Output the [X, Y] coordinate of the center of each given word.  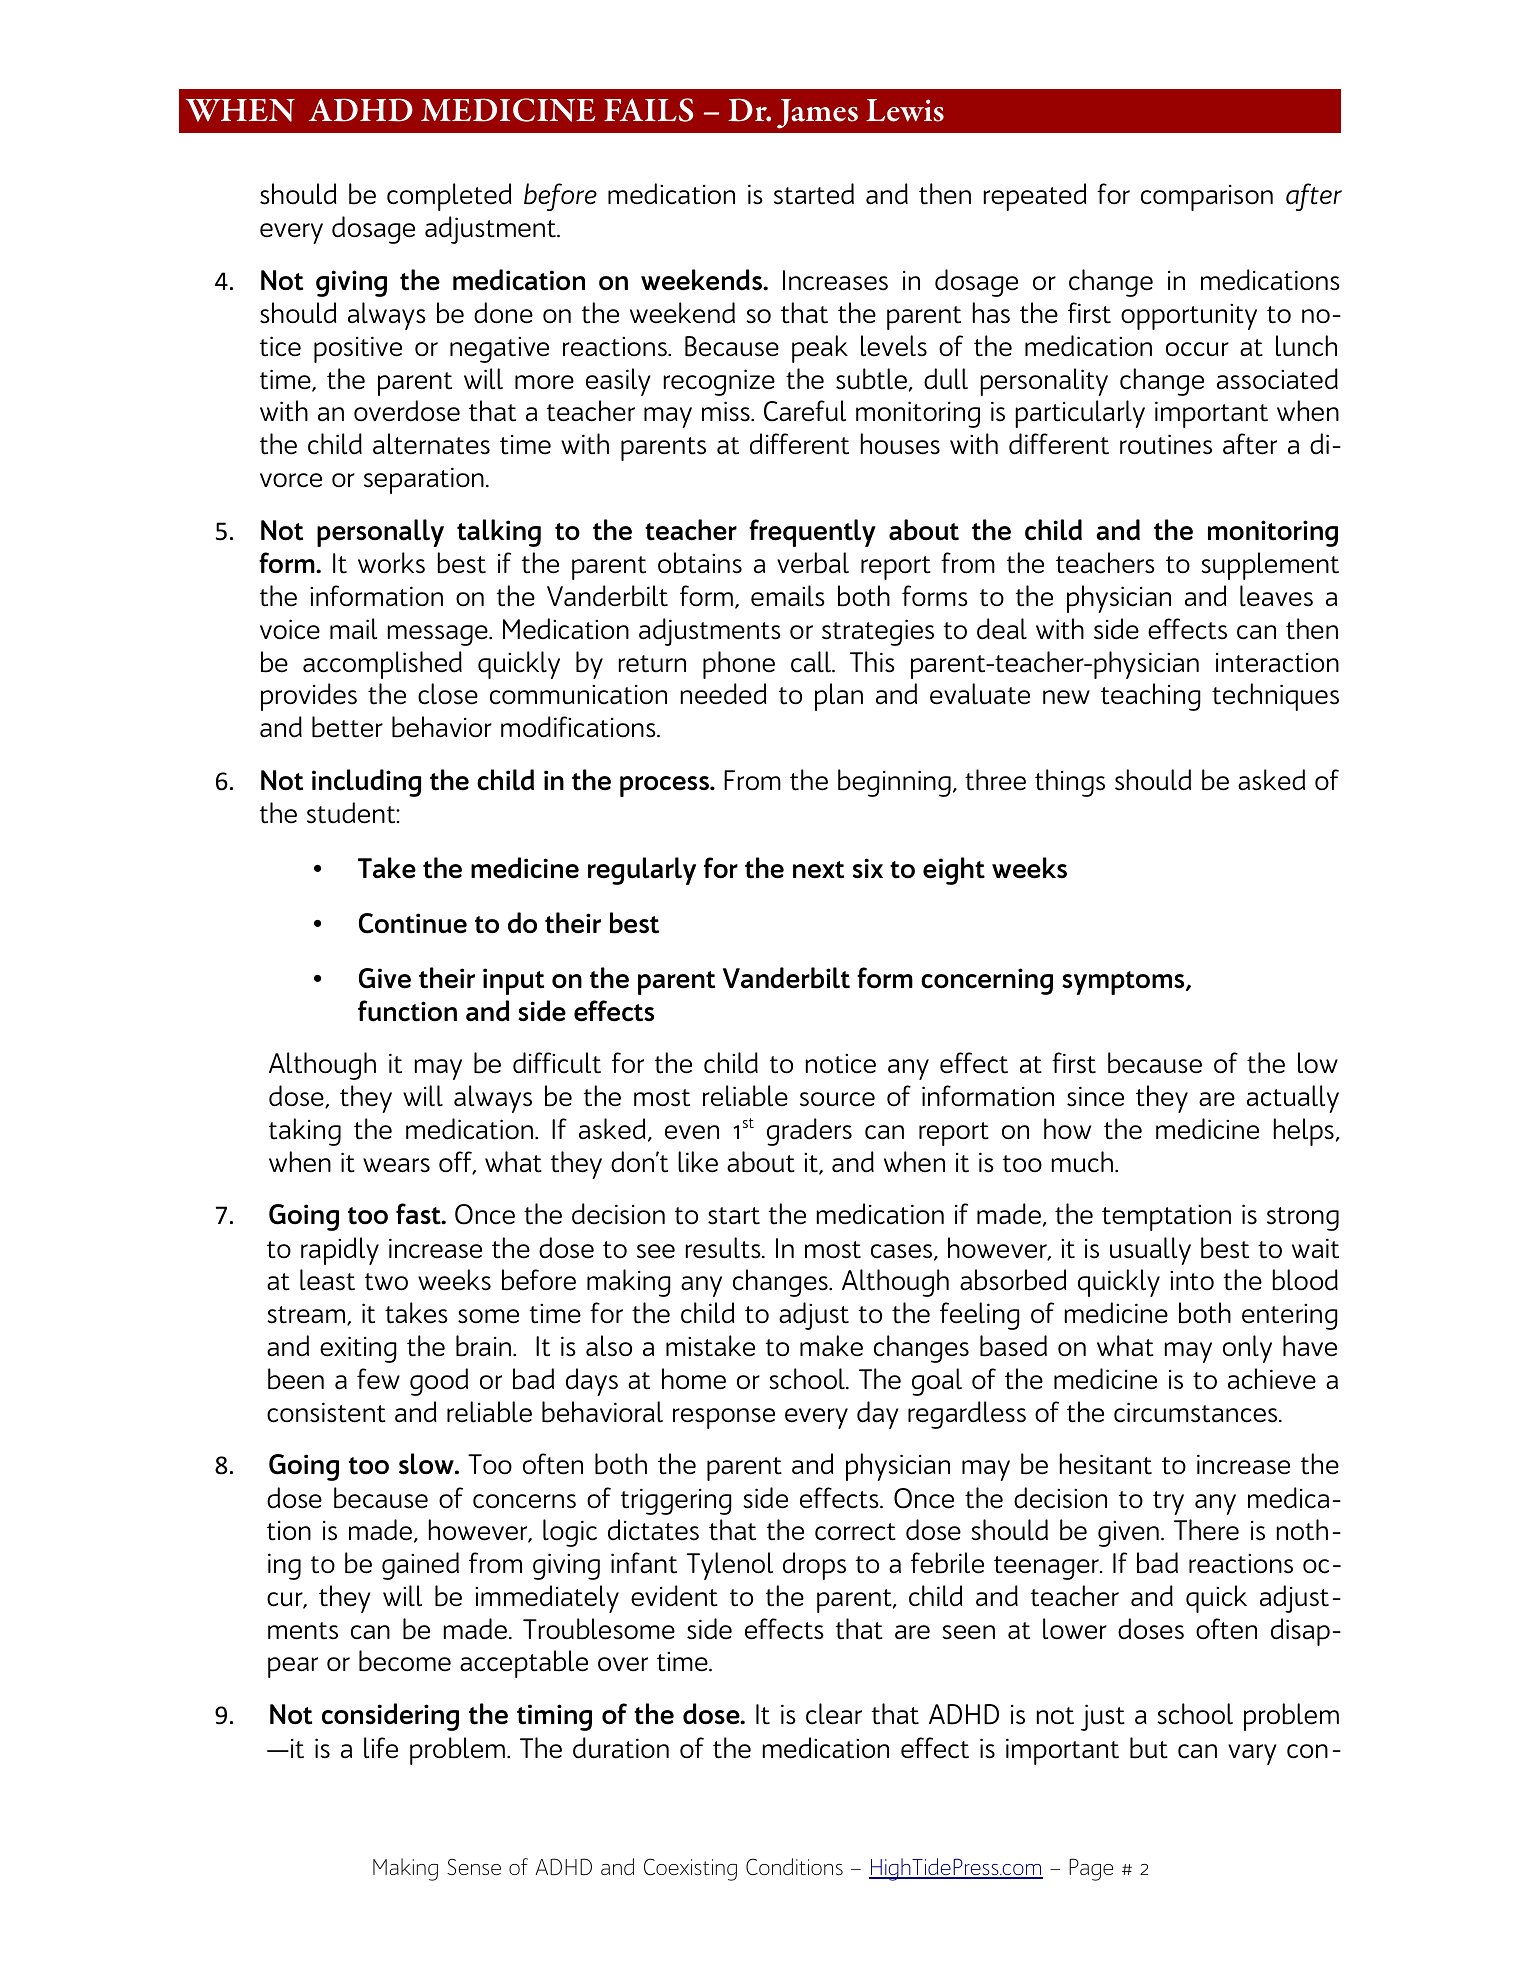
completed [449, 197]
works [391, 563]
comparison [1207, 198]
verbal [813, 563]
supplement [1270, 566]
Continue [413, 923]
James [817, 114]
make [831, 1346]
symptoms [1124, 983]
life [381, 1748]
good [439, 1382]
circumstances [1197, 1412]
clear [834, 1714]
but [1149, 1748]
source [837, 1099]
